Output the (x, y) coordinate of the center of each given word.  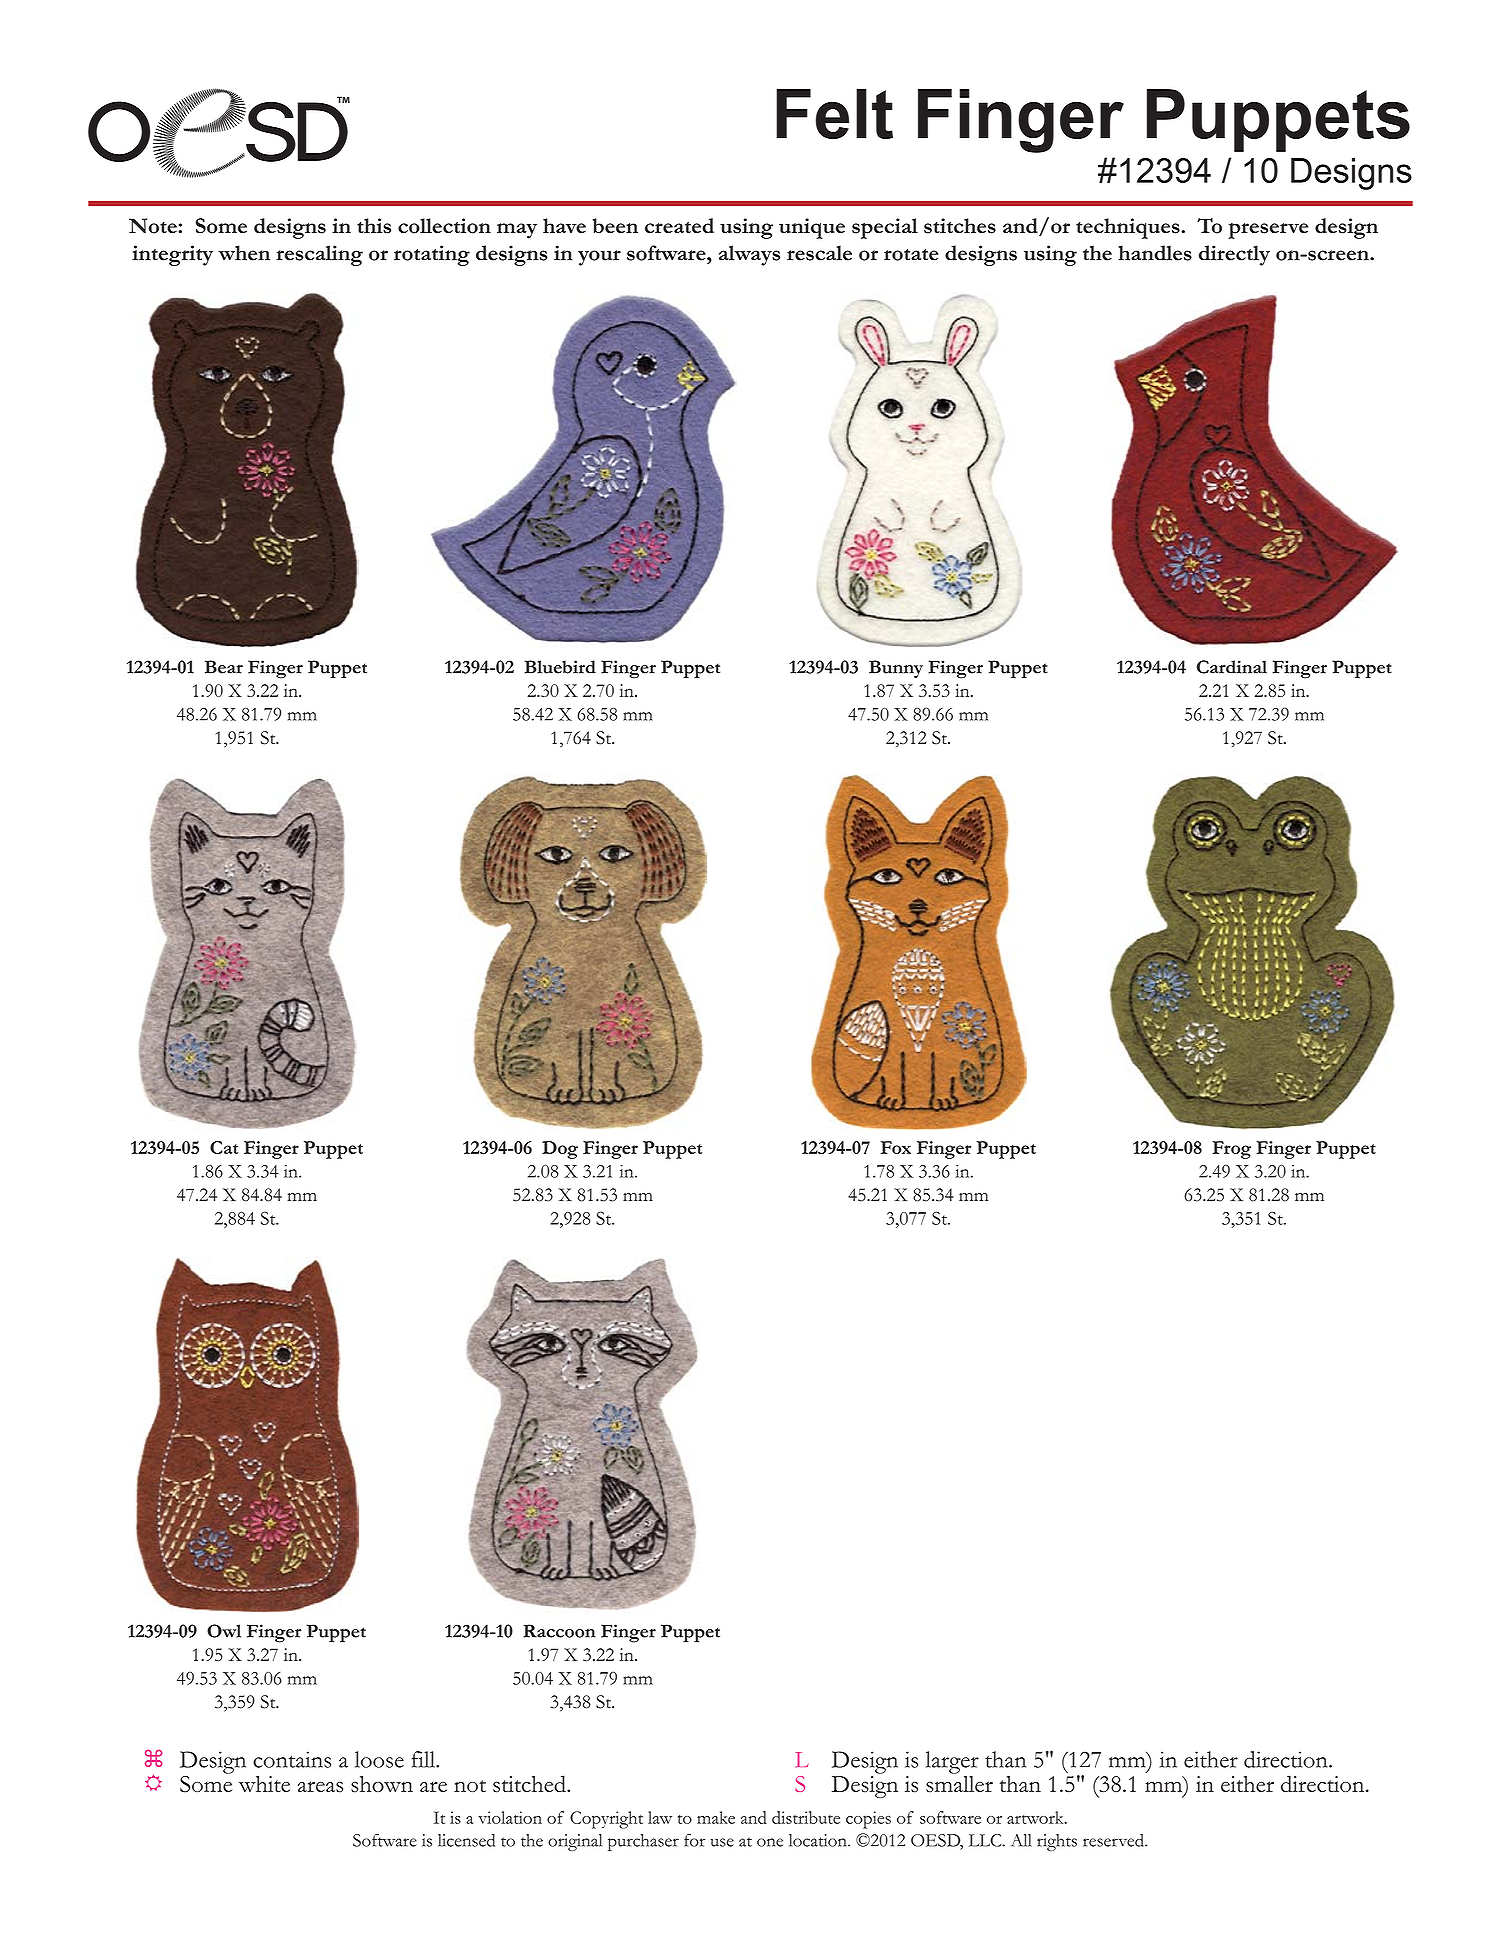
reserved (1114, 1840)
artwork (1036, 1817)
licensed (466, 1840)
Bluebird (560, 667)
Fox (896, 1147)
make (716, 1817)
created (679, 226)
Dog (560, 1150)
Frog (1231, 1150)
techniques (1129, 228)
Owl (224, 1631)
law (660, 1817)
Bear (224, 667)
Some (221, 226)
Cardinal (1232, 667)
